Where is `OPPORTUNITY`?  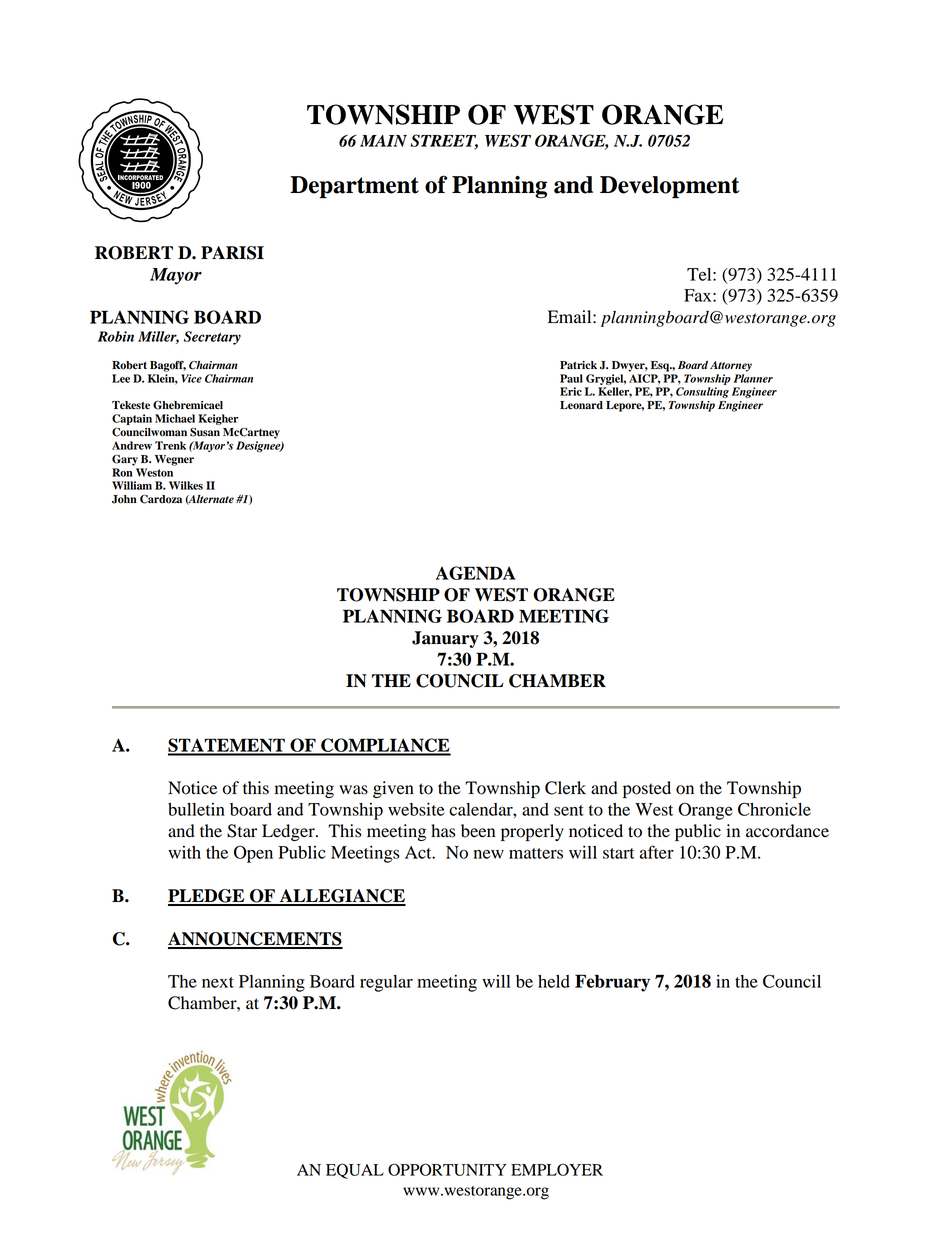 OPPORTUNITY is located at coordinates (447, 1169).
